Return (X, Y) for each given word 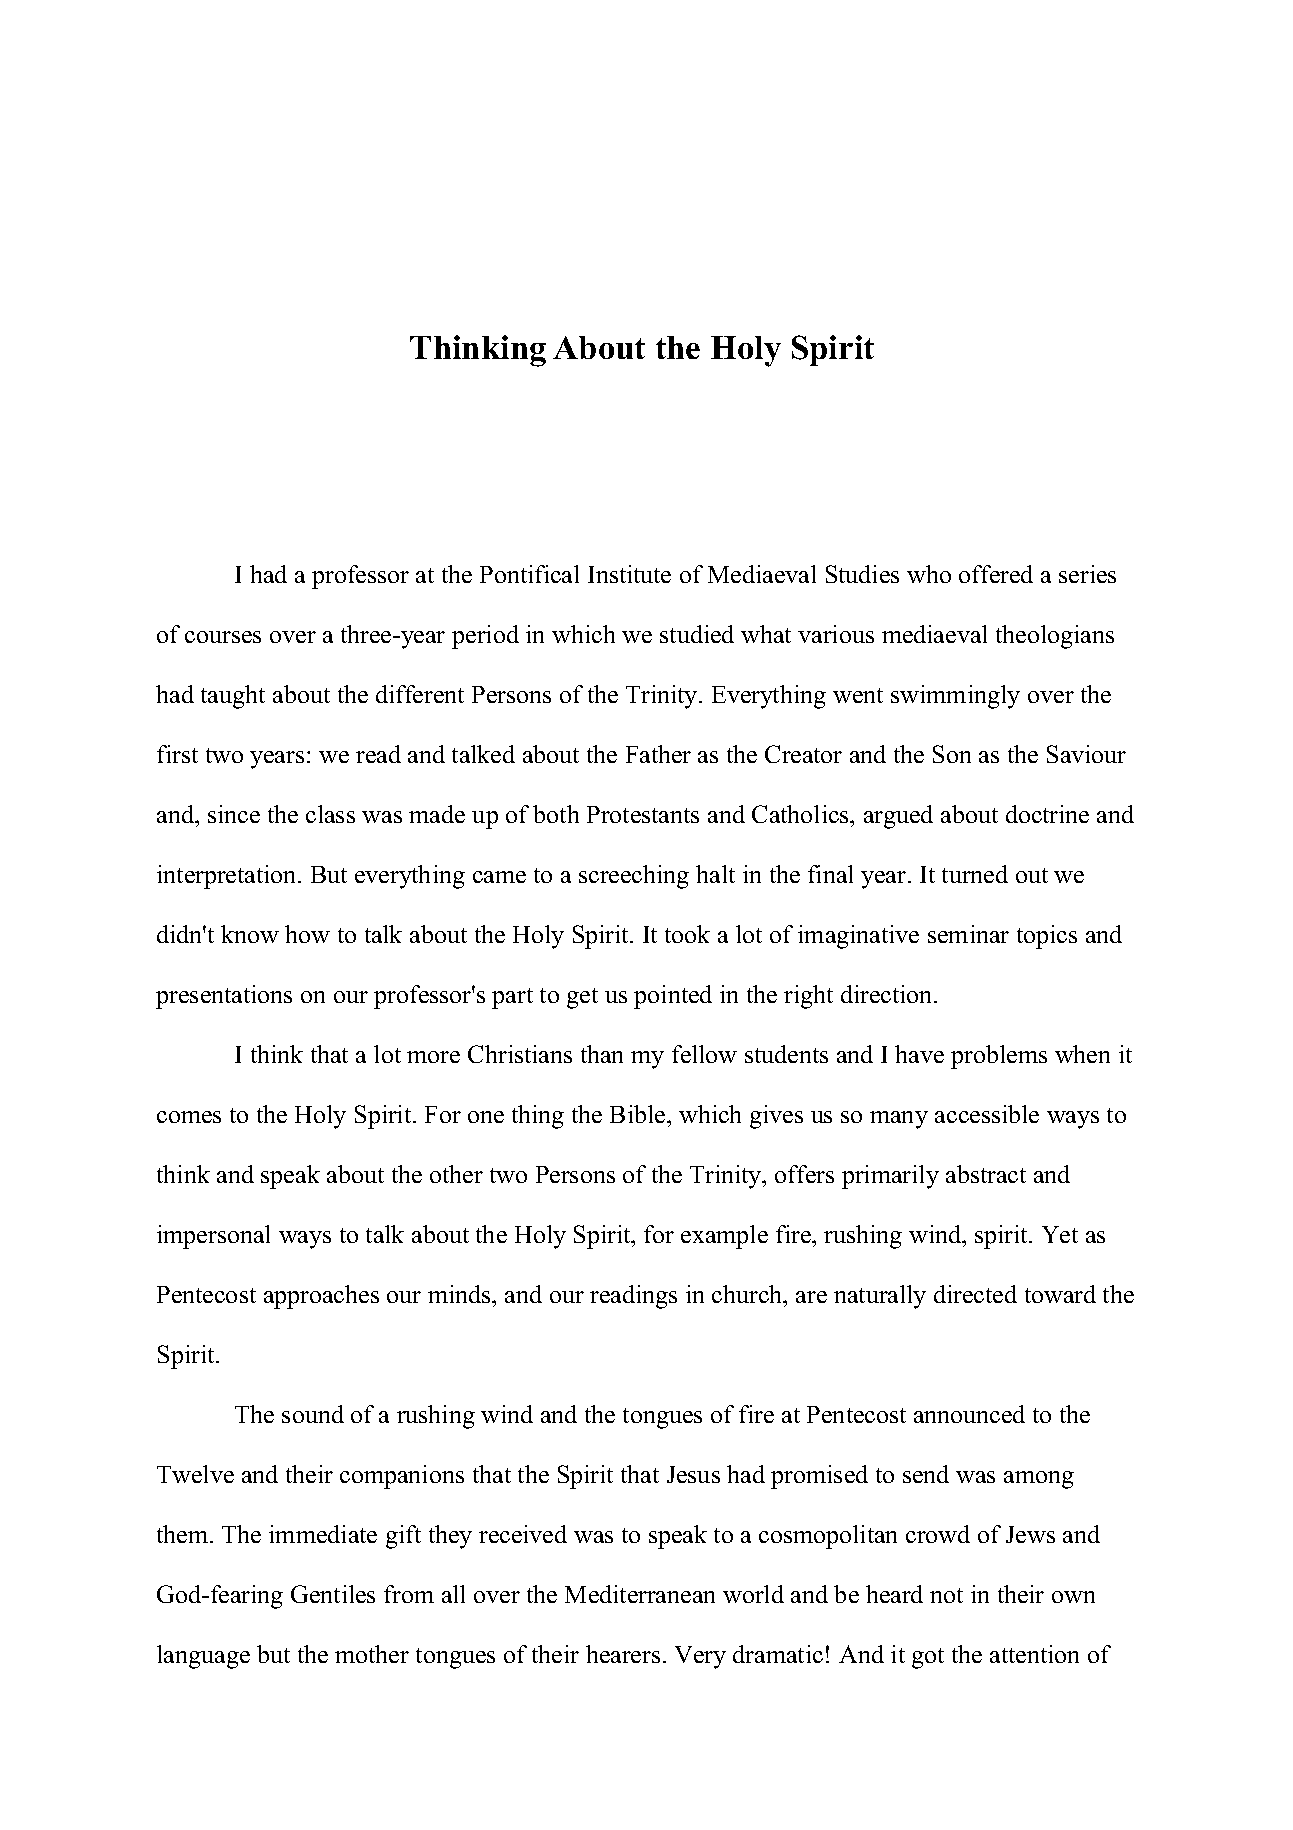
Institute (629, 574)
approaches (321, 1297)
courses (223, 637)
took (687, 934)
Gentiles (333, 1594)
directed (975, 1294)
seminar (968, 934)
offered (996, 574)
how (307, 934)
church (748, 1294)
